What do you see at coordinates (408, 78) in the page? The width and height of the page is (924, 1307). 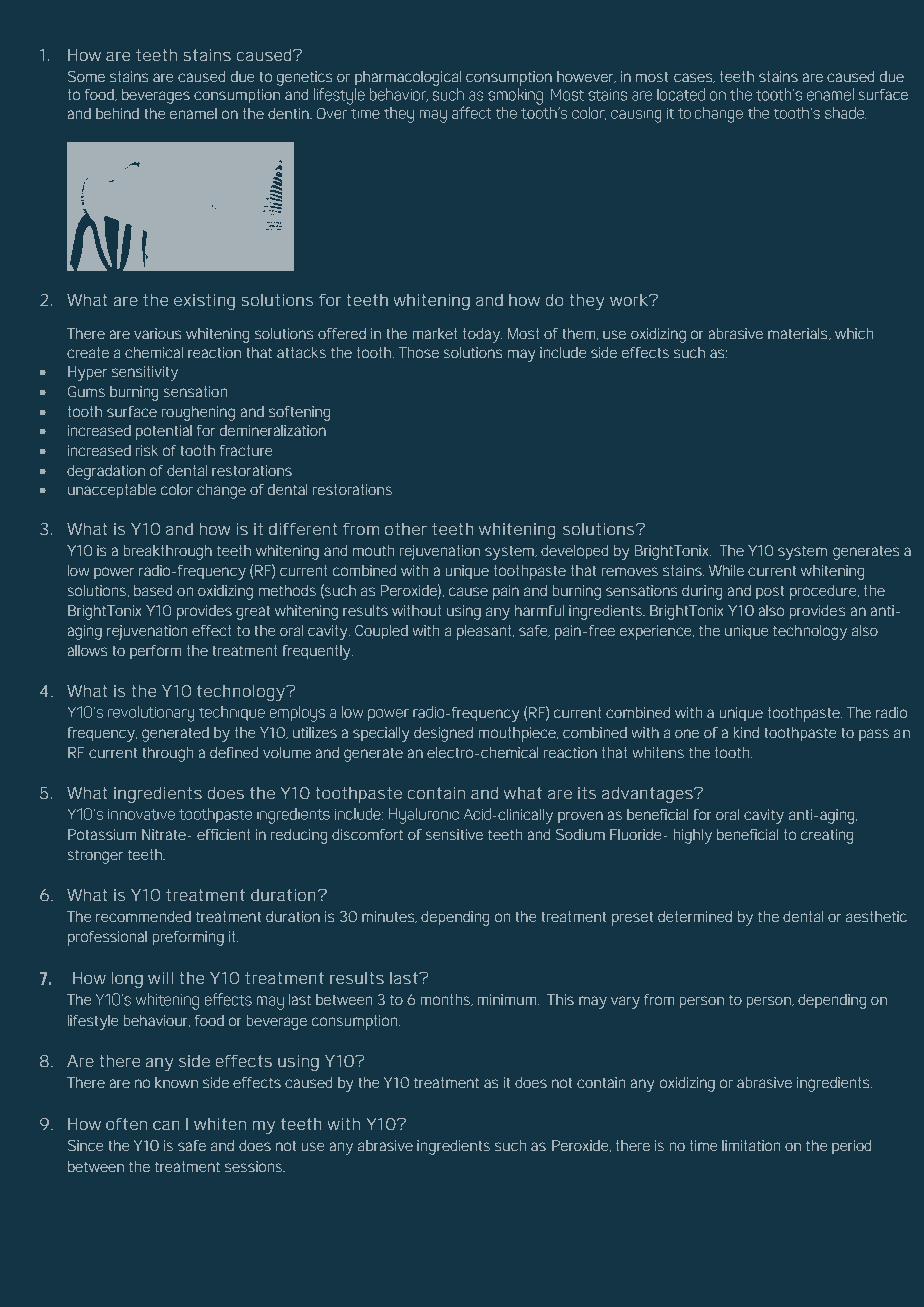 I see `pharmacological` at bounding box center [408, 78].
